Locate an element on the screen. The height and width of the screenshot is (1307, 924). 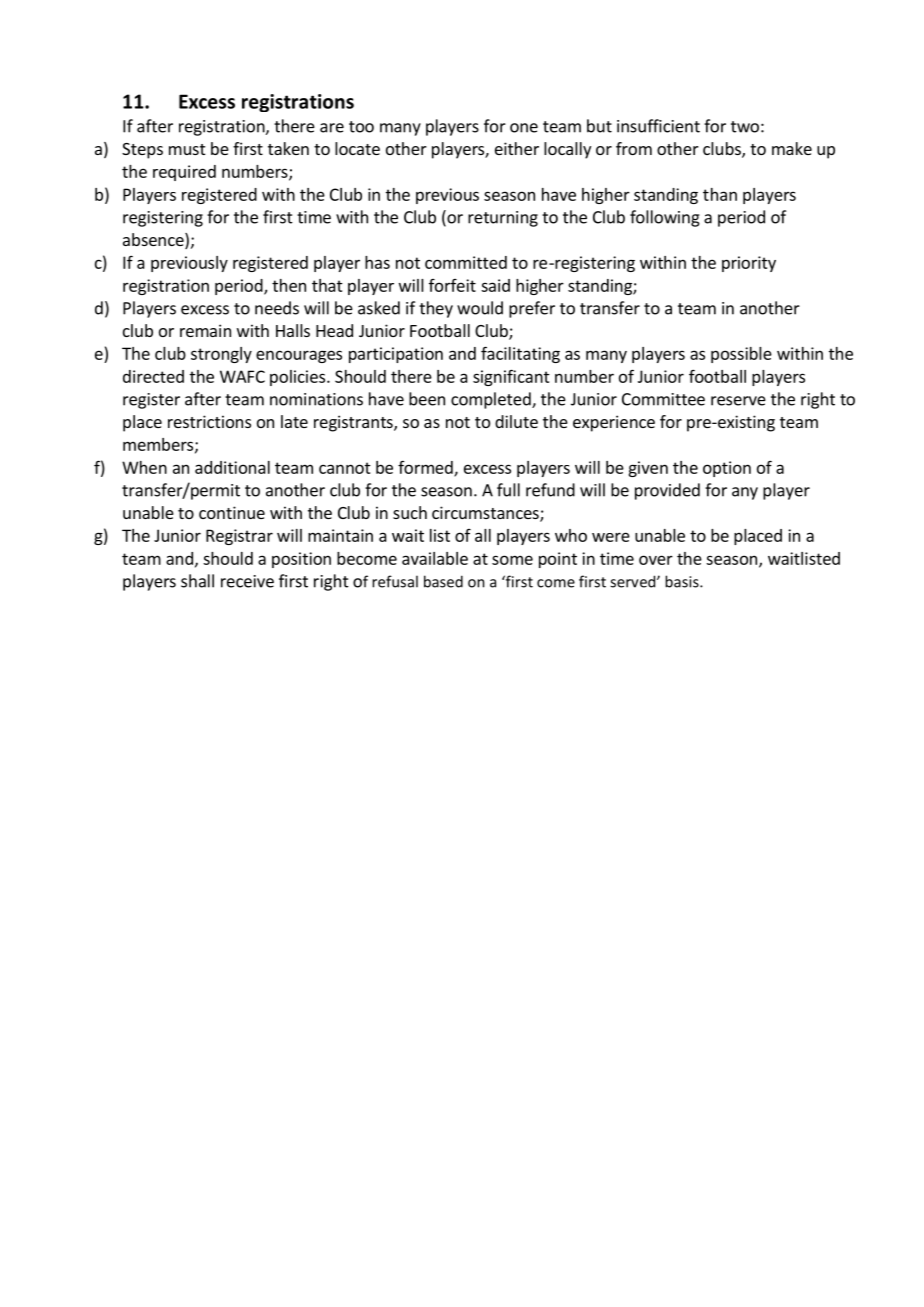
basis is located at coordinates (683, 581).
